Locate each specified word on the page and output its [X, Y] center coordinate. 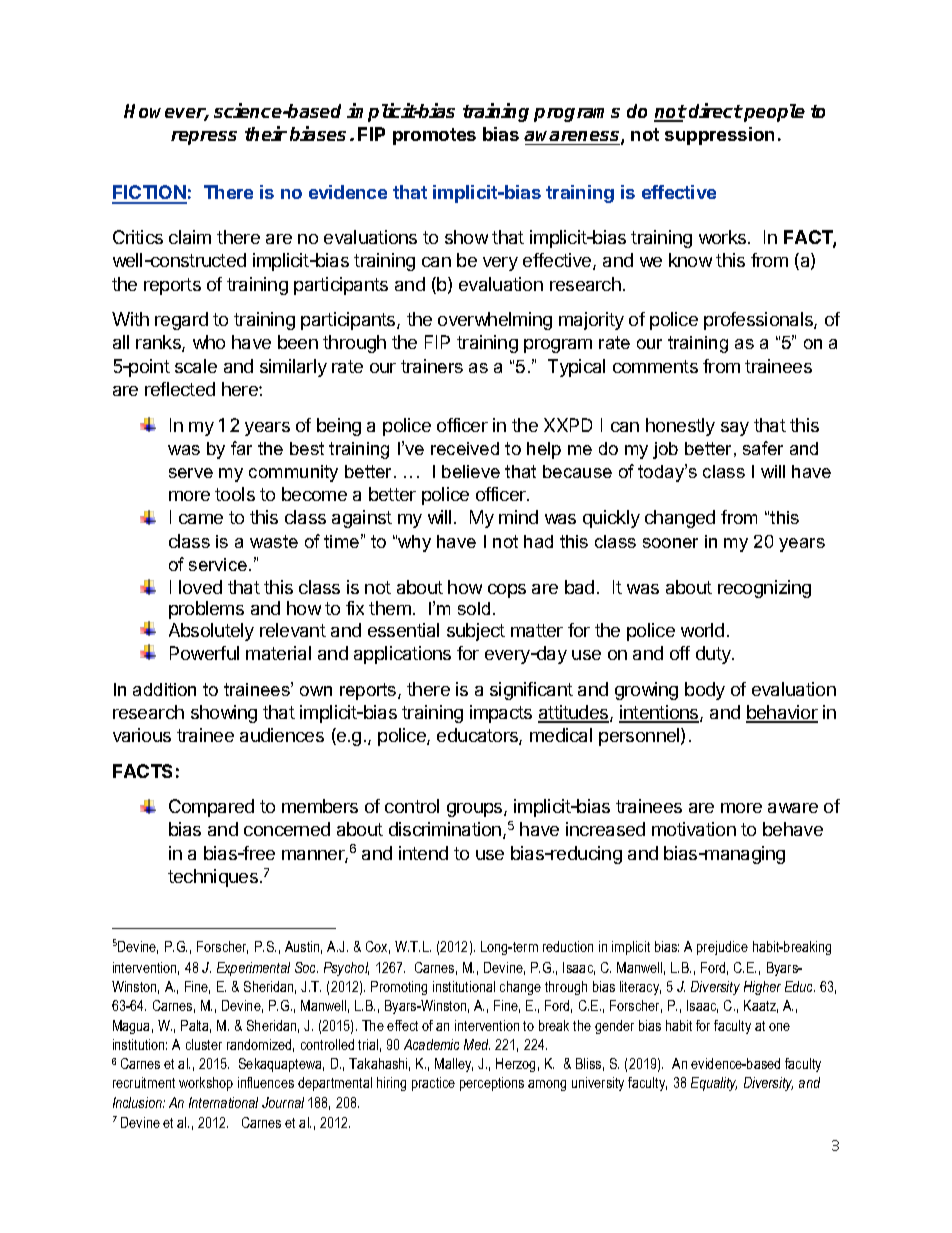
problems [206, 610]
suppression [719, 136]
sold [474, 608]
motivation [694, 829]
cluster [204, 1044]
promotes [434, 136]
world [702, 630]
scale [196, 366]
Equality [714, 1084]
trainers [432, 366]
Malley [454, 1065]
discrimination [445, 829]
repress [204, 138]
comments [655, 366]
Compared [211, 808]
